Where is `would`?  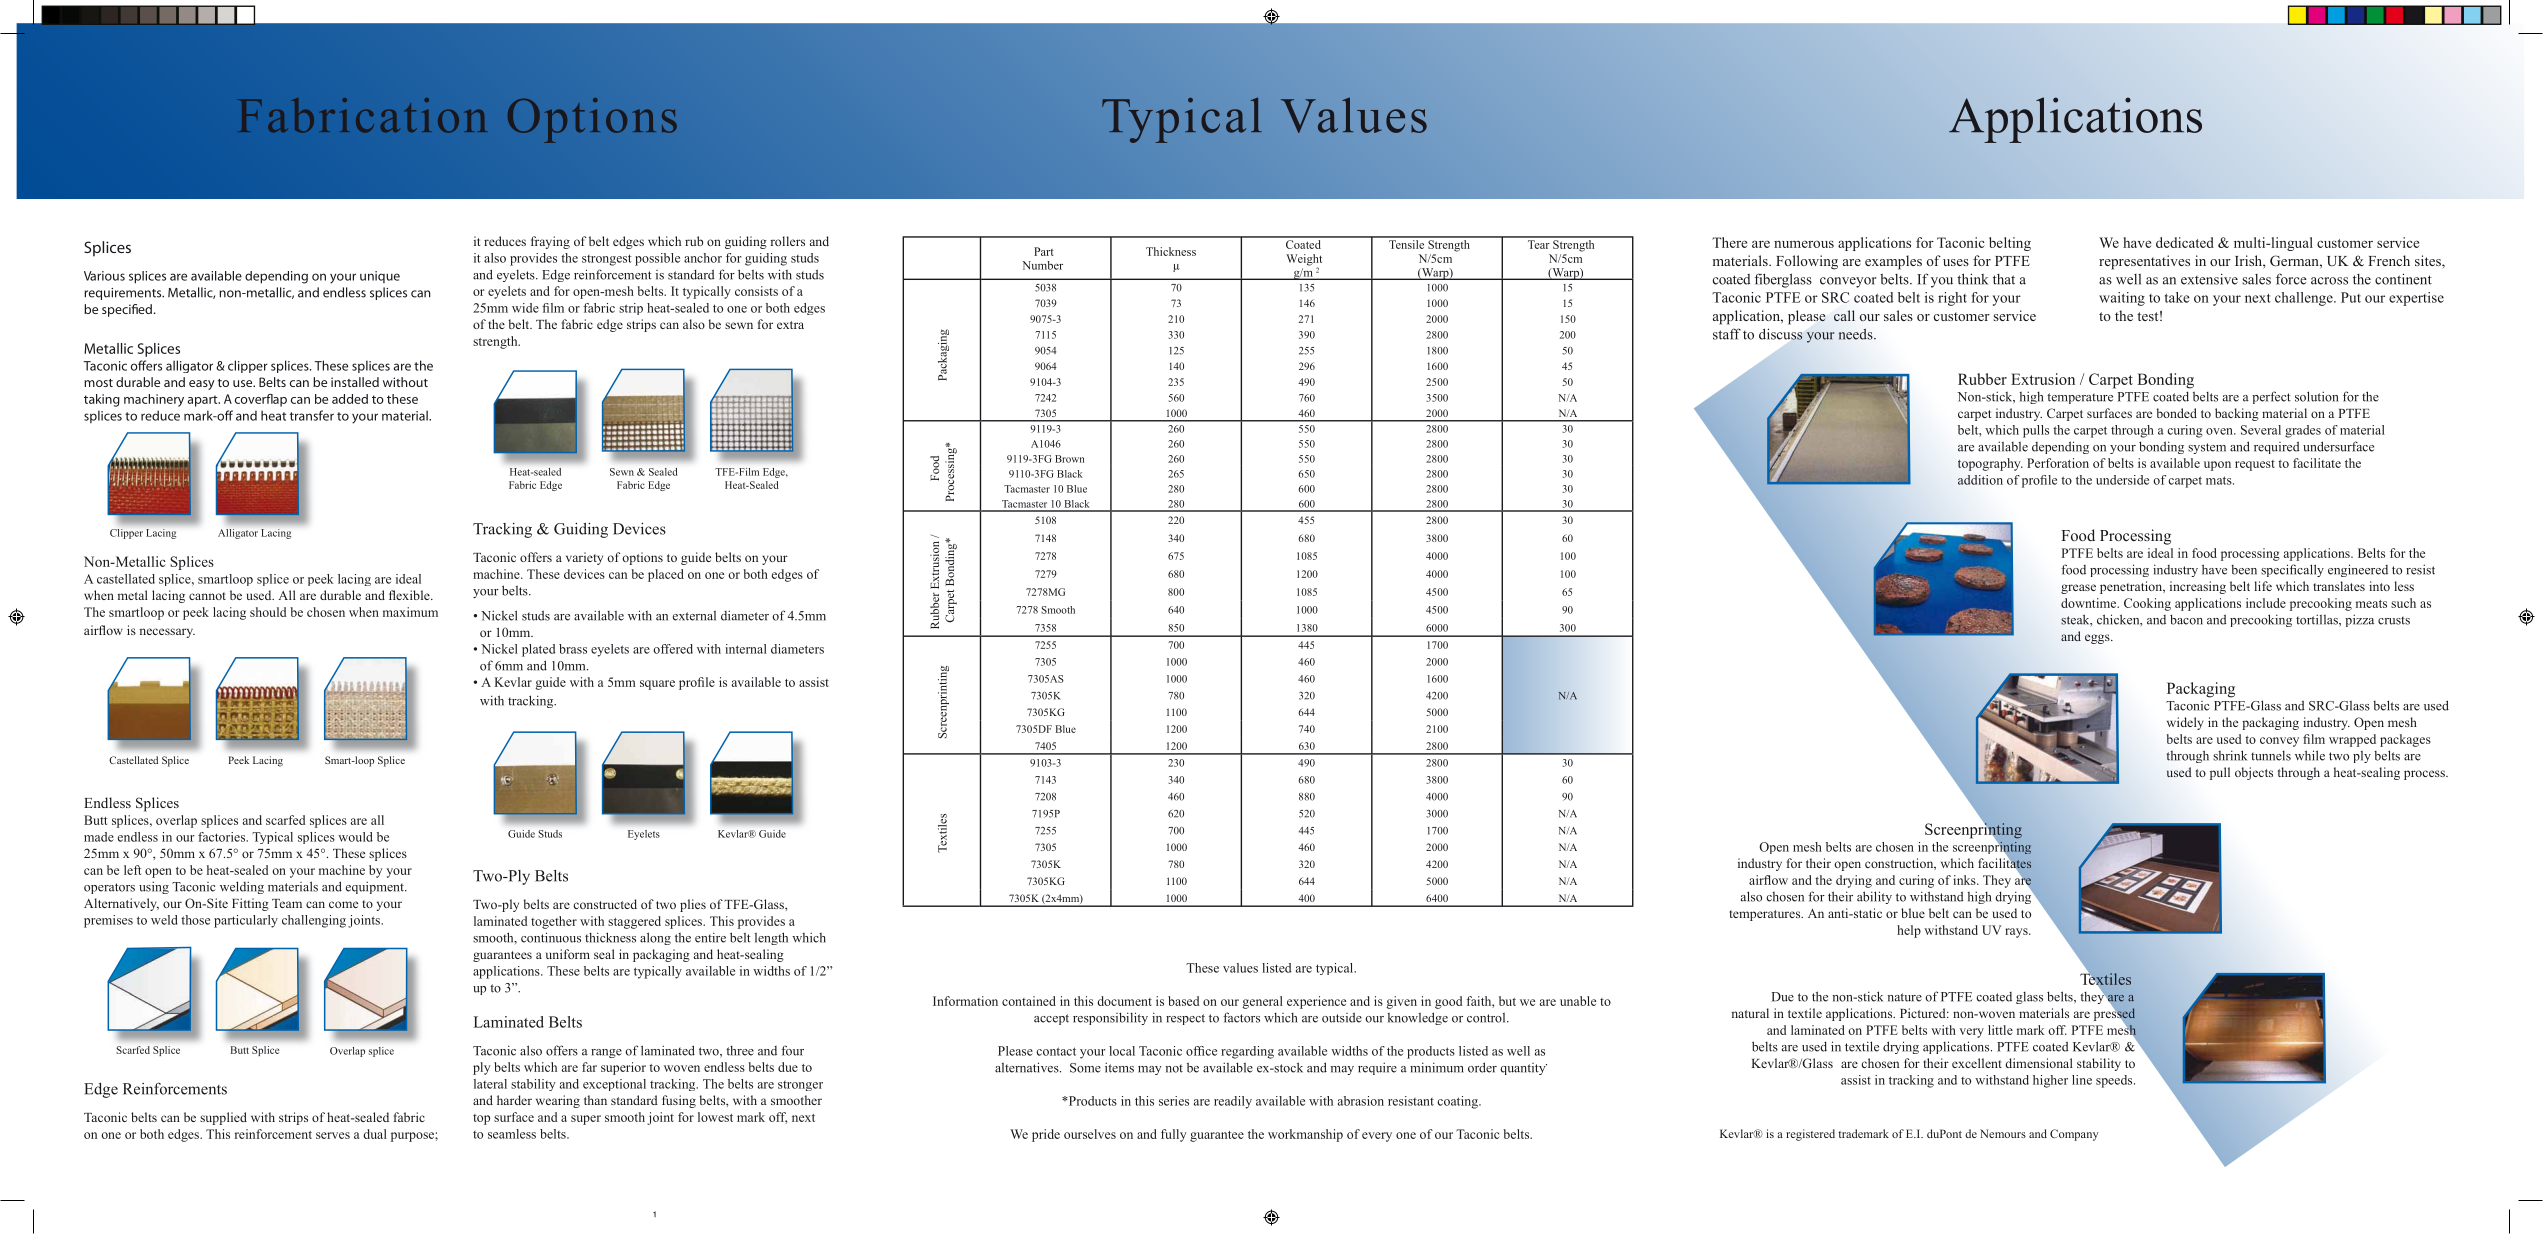 would is located at coordinates (355, 837).
